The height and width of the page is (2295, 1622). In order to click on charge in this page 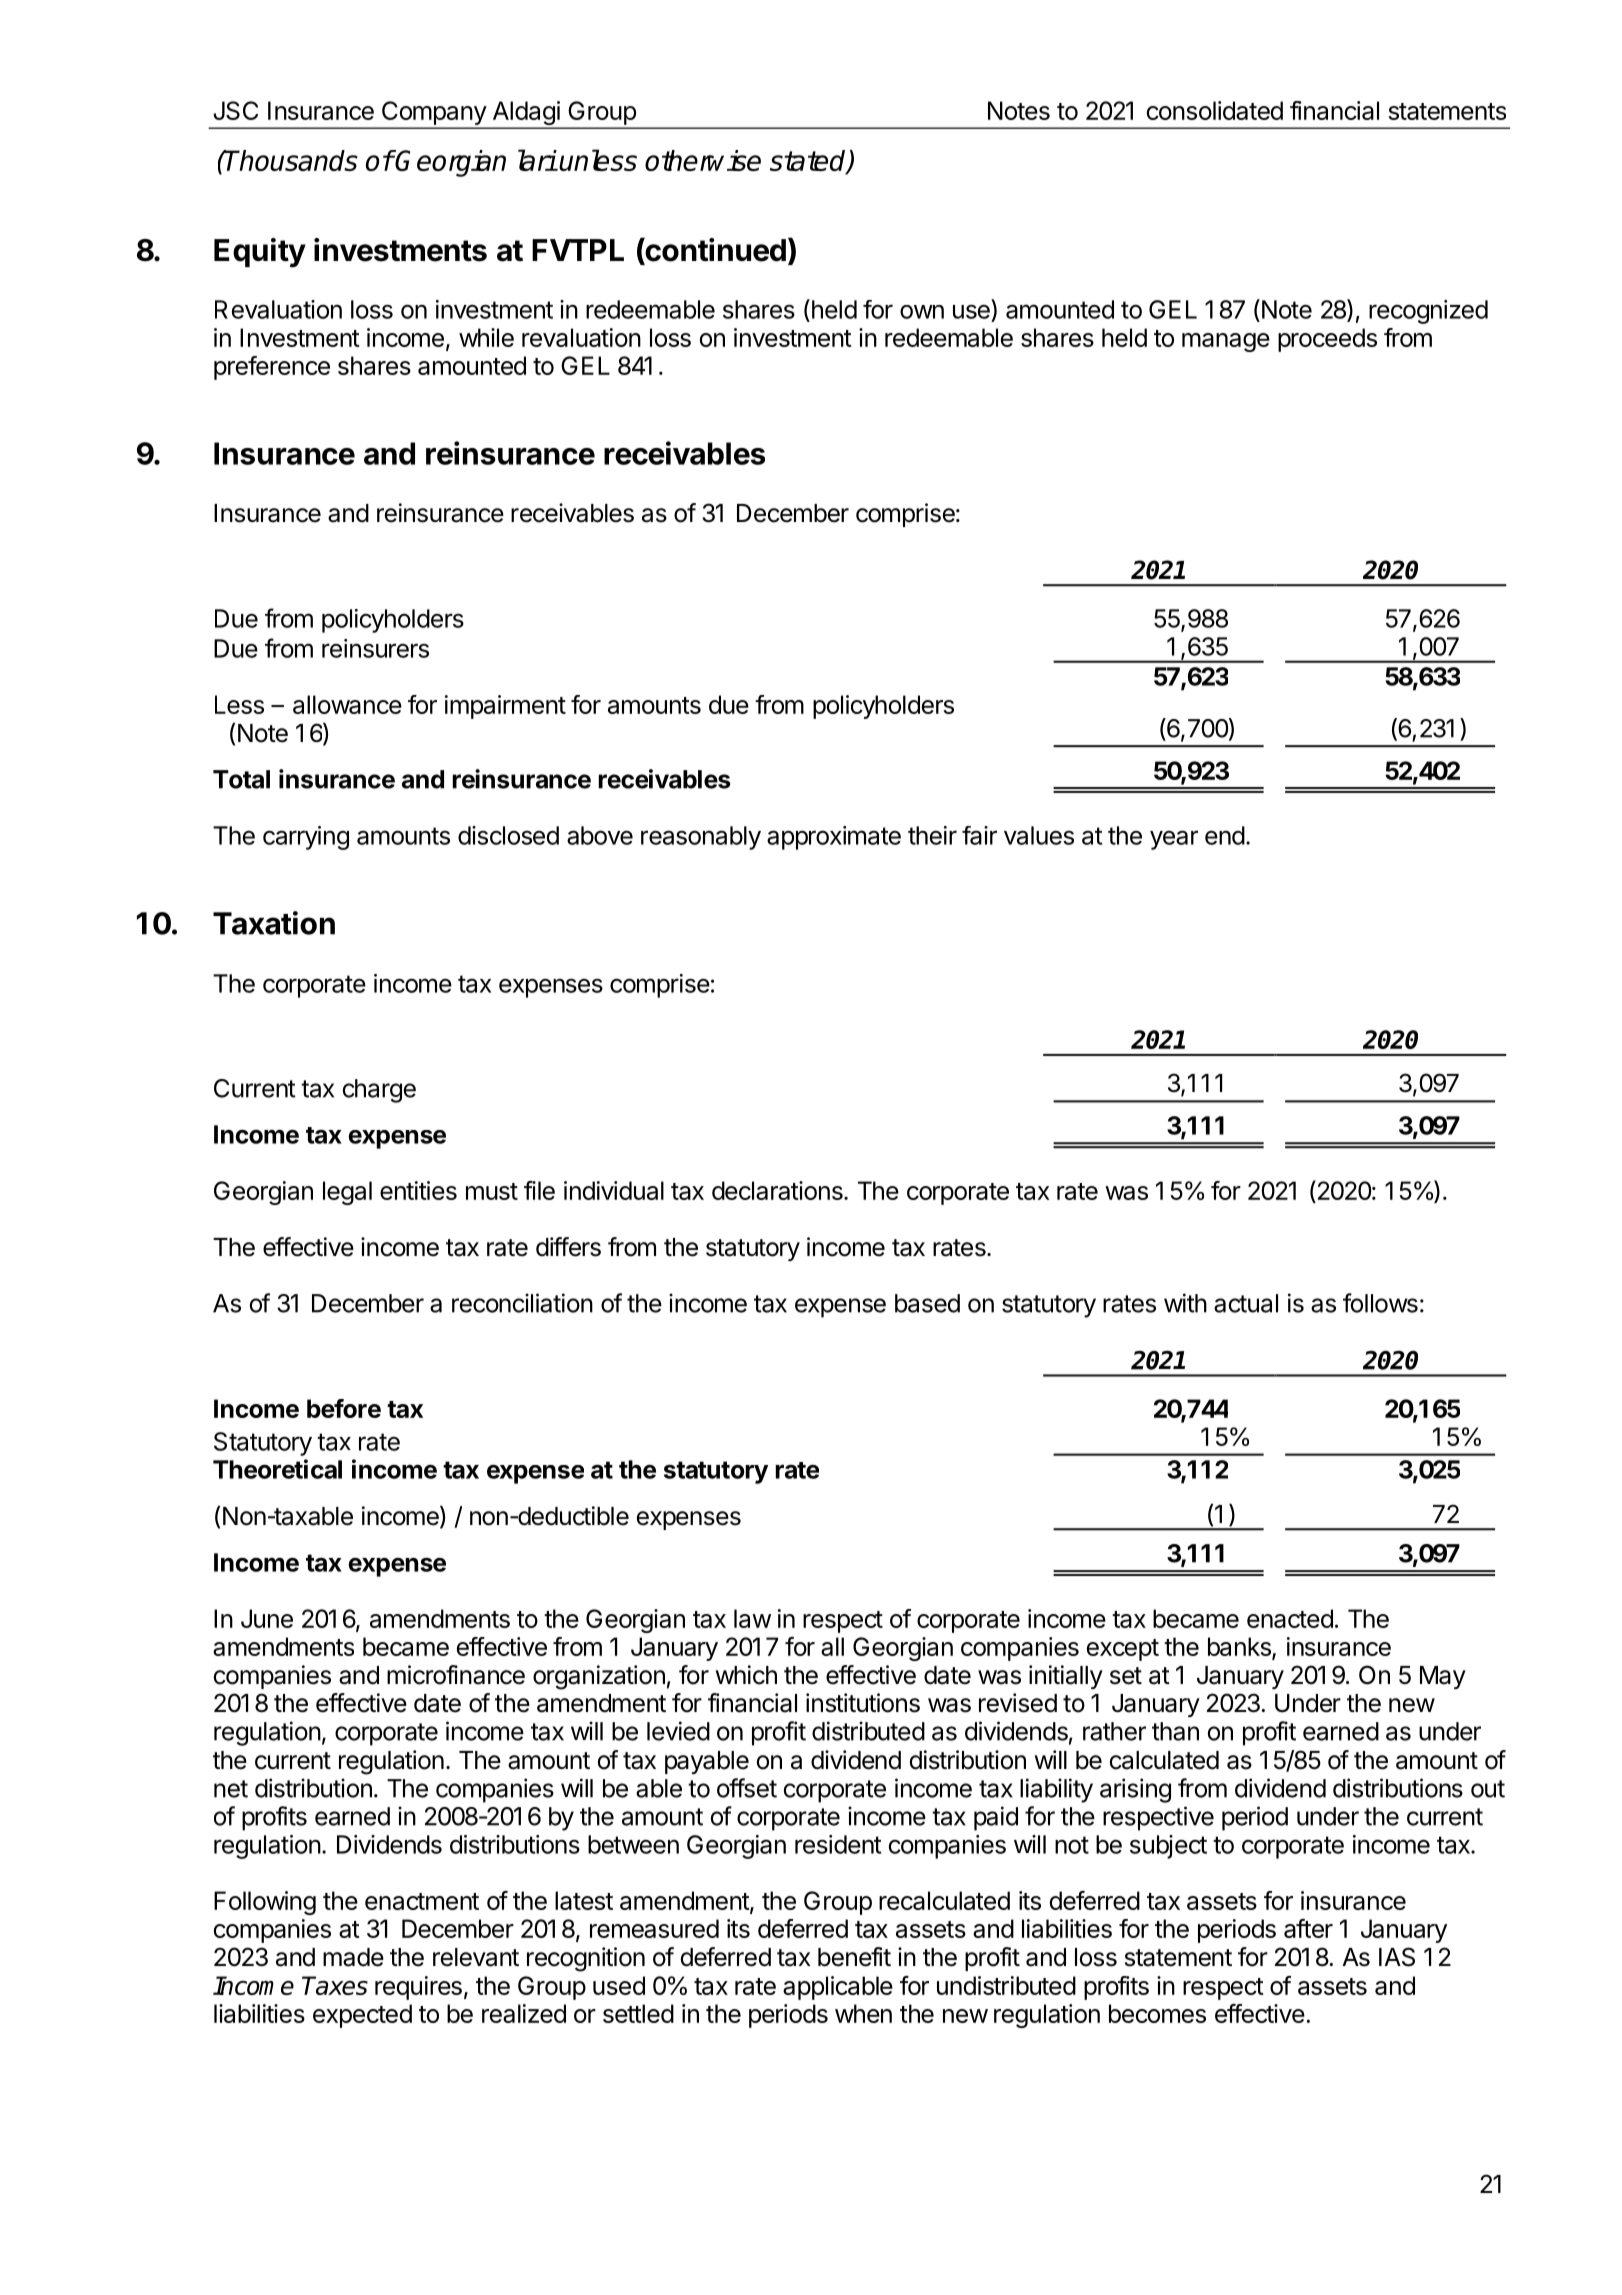, I will do `click(379, 1091)`.
